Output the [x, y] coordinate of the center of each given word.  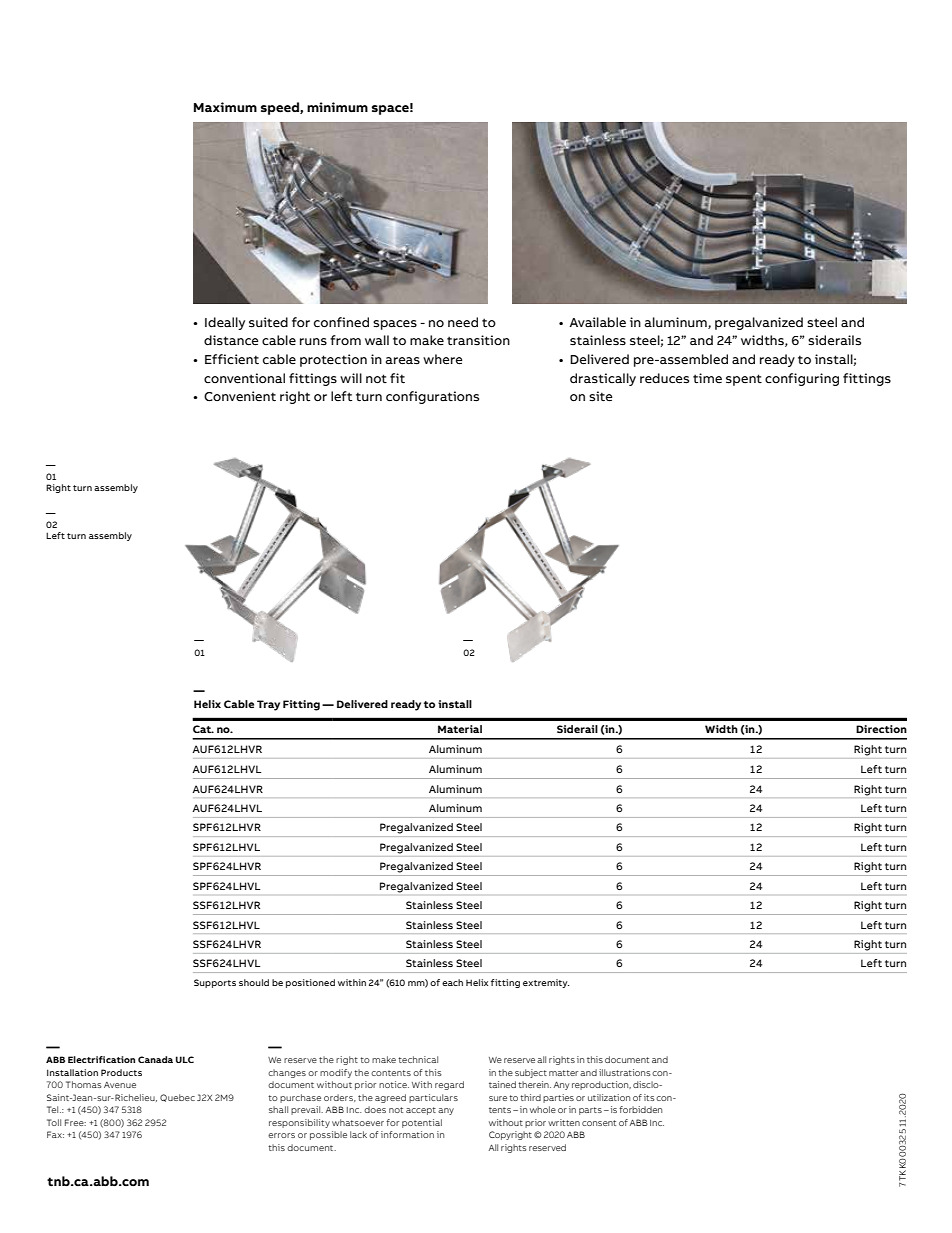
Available [597, 322]
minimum [337, 107]
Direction [881, 729]
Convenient [240, 396]
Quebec [177, 1098]
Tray [268, 705]
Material [460, 729]
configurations [432, 397]
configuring [802, 379]
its [650, 1097]
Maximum [225, 107]
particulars [433, 1098]
